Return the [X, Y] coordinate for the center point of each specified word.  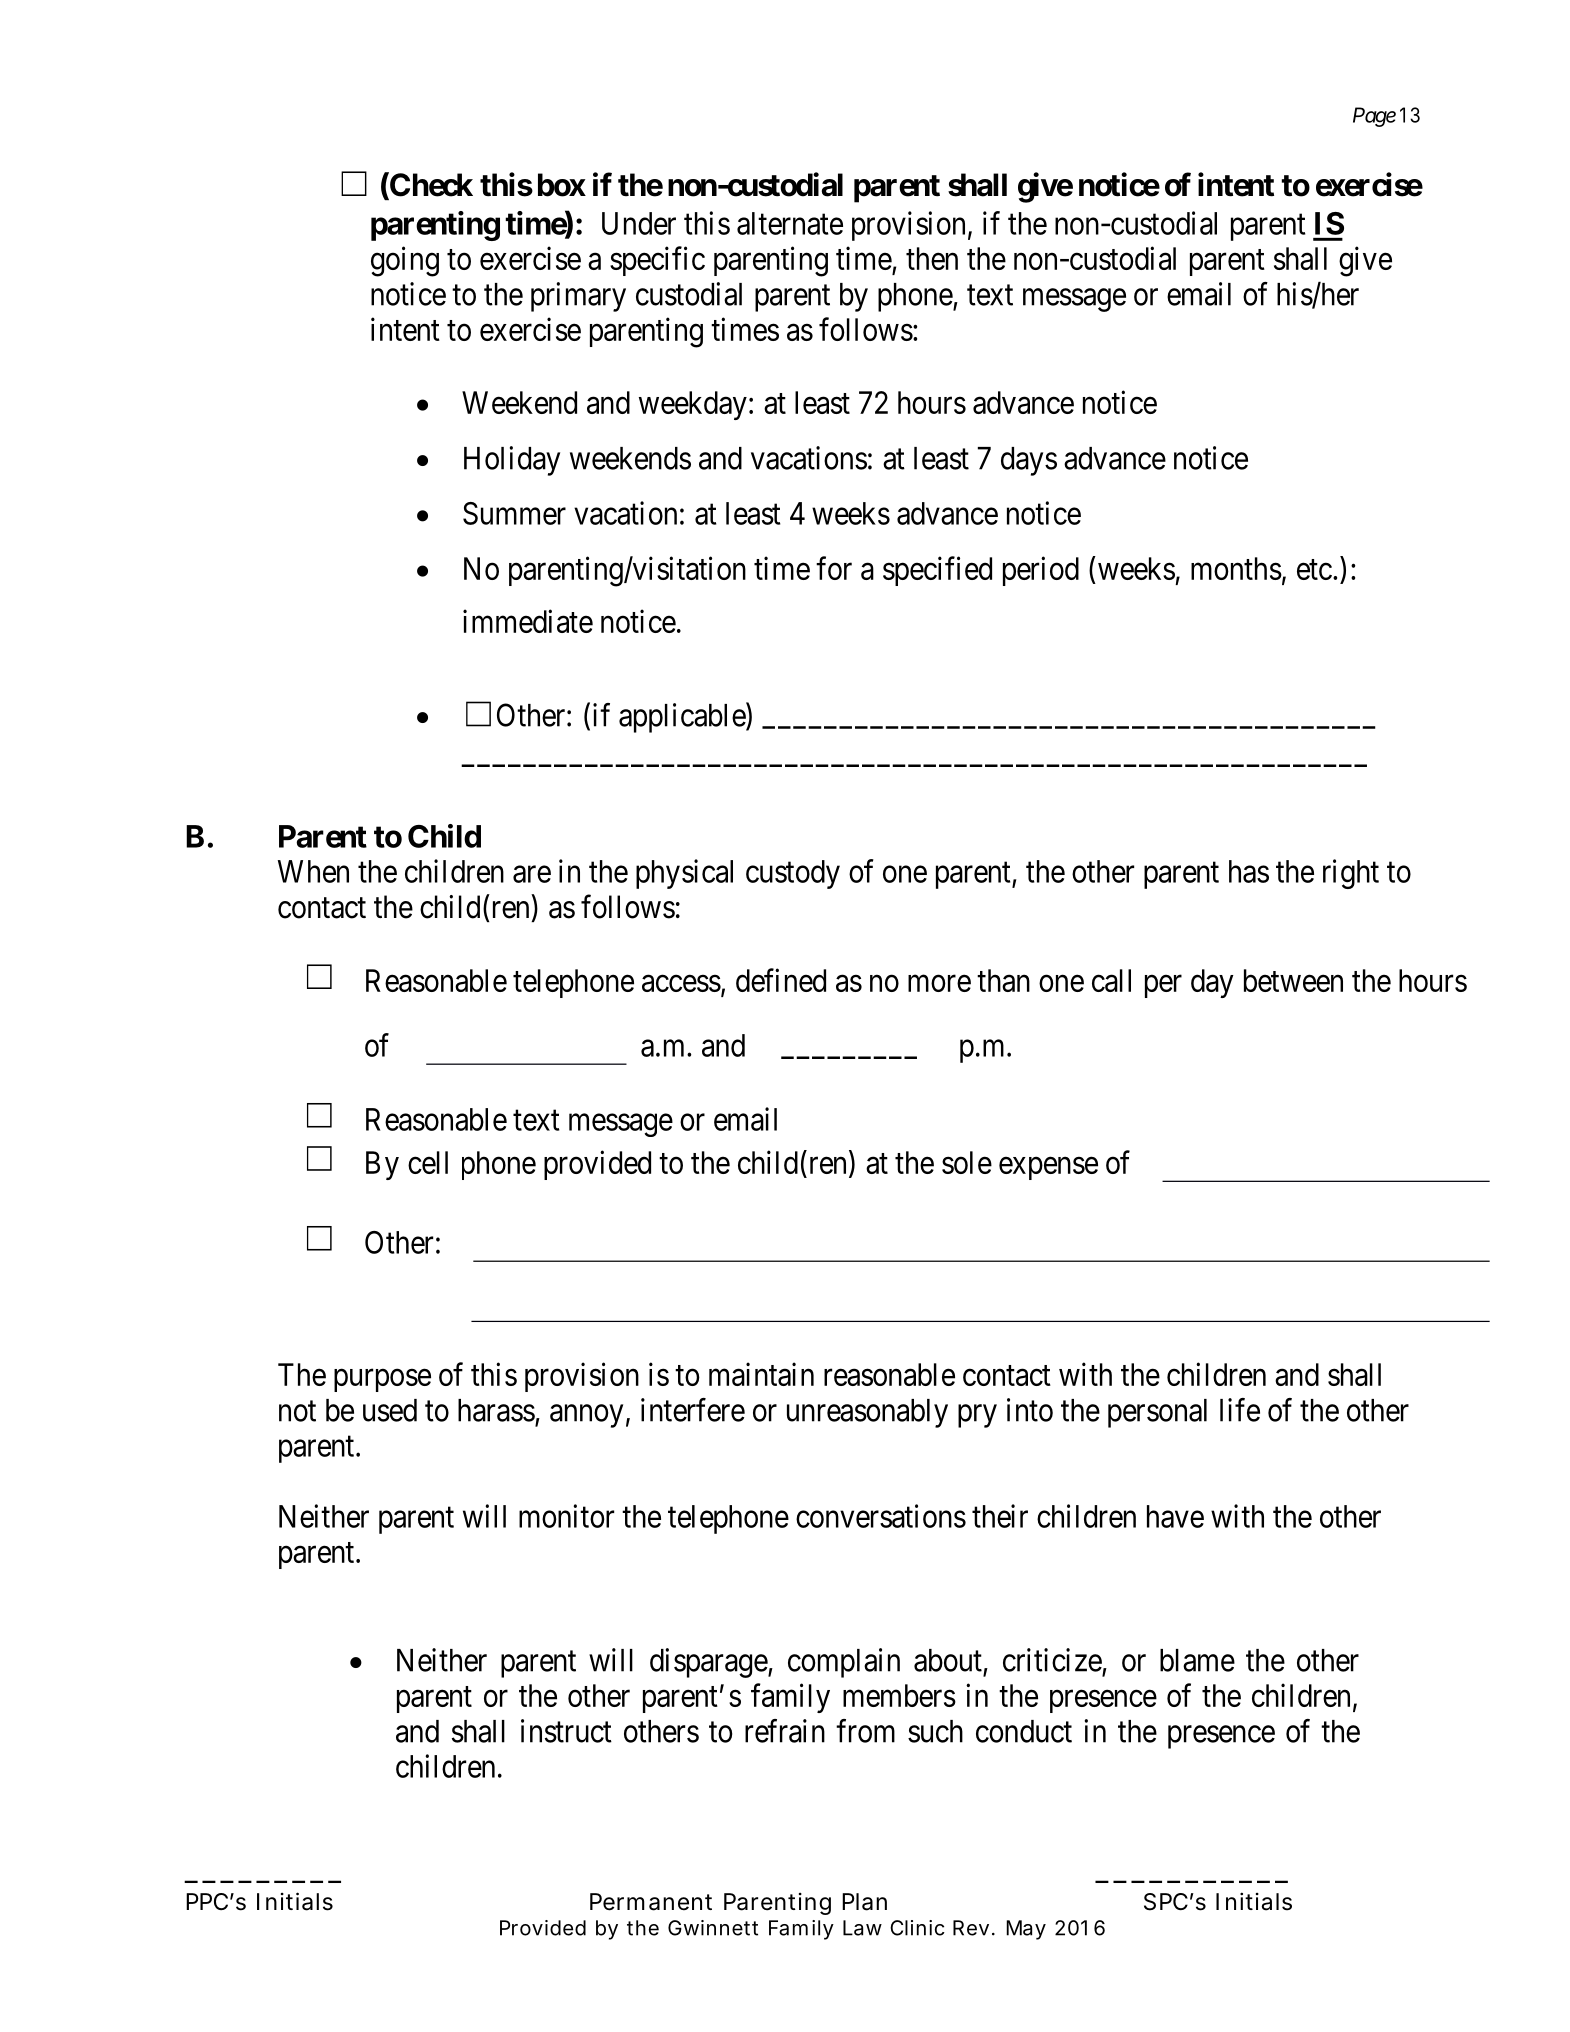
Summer [514, 513]
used [390, 1410]
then [932, 258]
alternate [790, 223]
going [405, 261]
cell [428, 1162]
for [834, 568]
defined [781, 980]
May [1026, 1930]
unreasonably [867, 1413]
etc [1314, 569]
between [1293, 980]
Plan [864, 1902]
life [1240, 1410]
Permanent [651, 1902]
